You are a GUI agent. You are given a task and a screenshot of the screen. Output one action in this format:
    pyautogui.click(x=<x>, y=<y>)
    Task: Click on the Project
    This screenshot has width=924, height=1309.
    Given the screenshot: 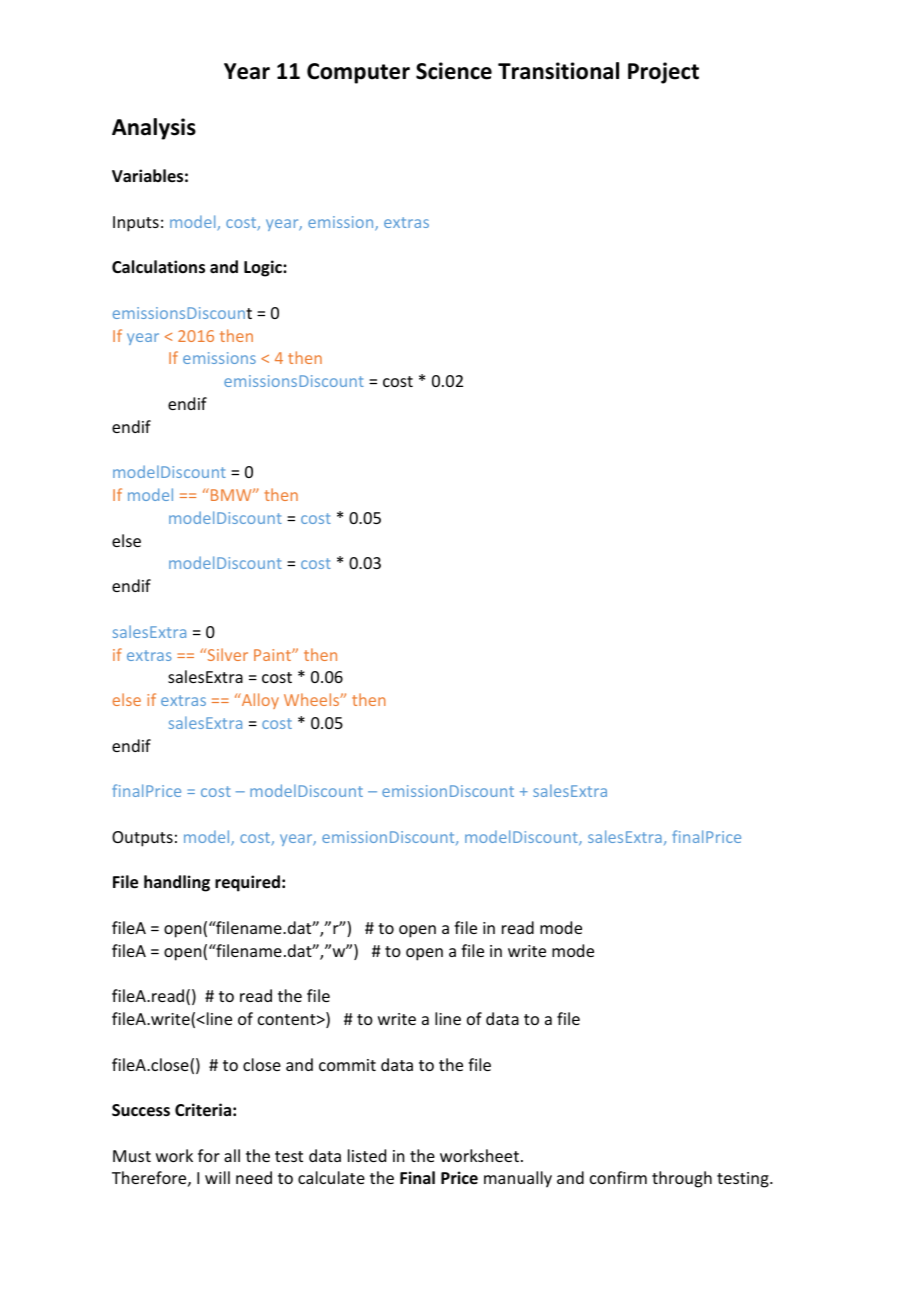 What is the action you would take?
    pyautogui.click(x=663, y=73)
